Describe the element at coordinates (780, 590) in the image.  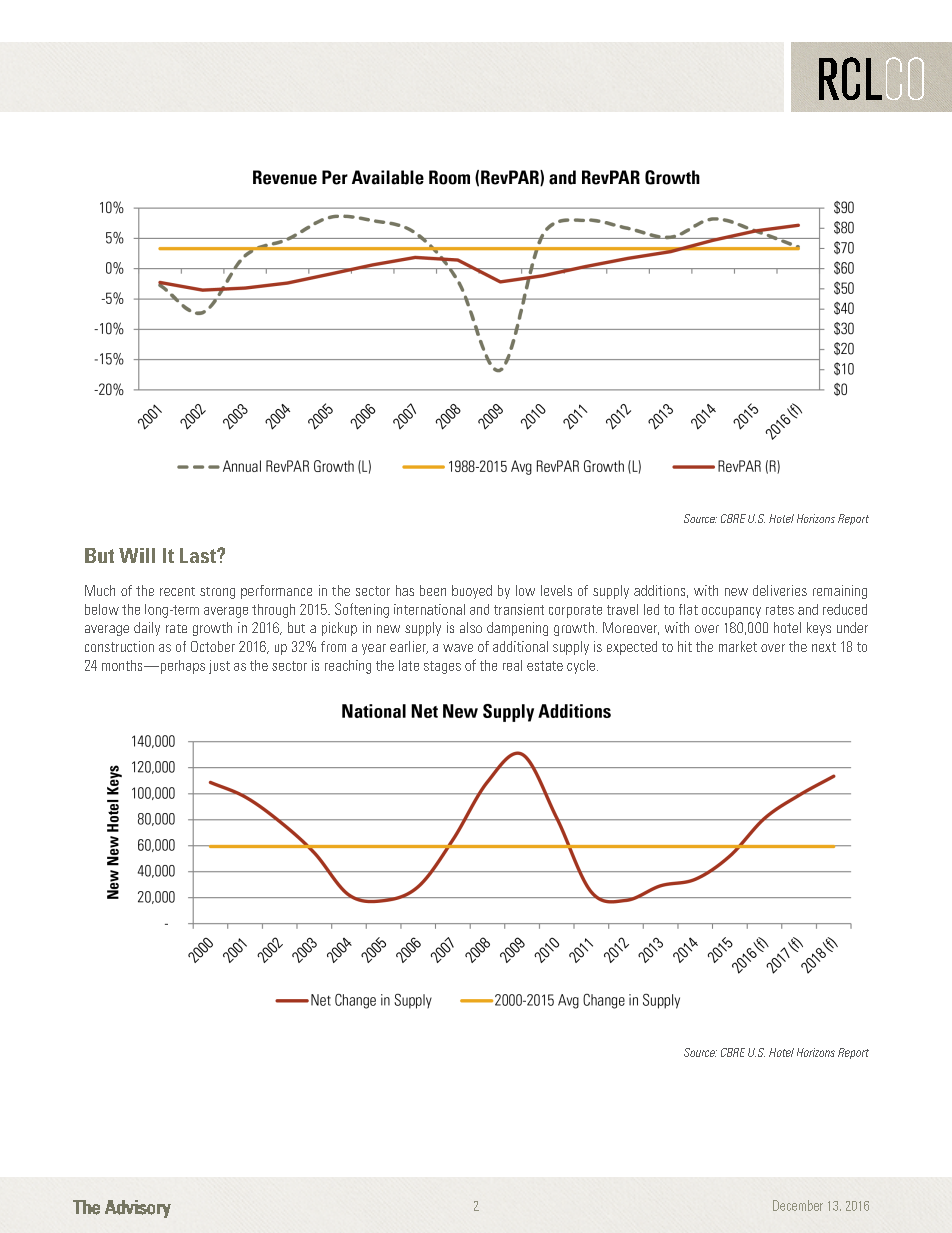
I see `deliveries` at that location.
